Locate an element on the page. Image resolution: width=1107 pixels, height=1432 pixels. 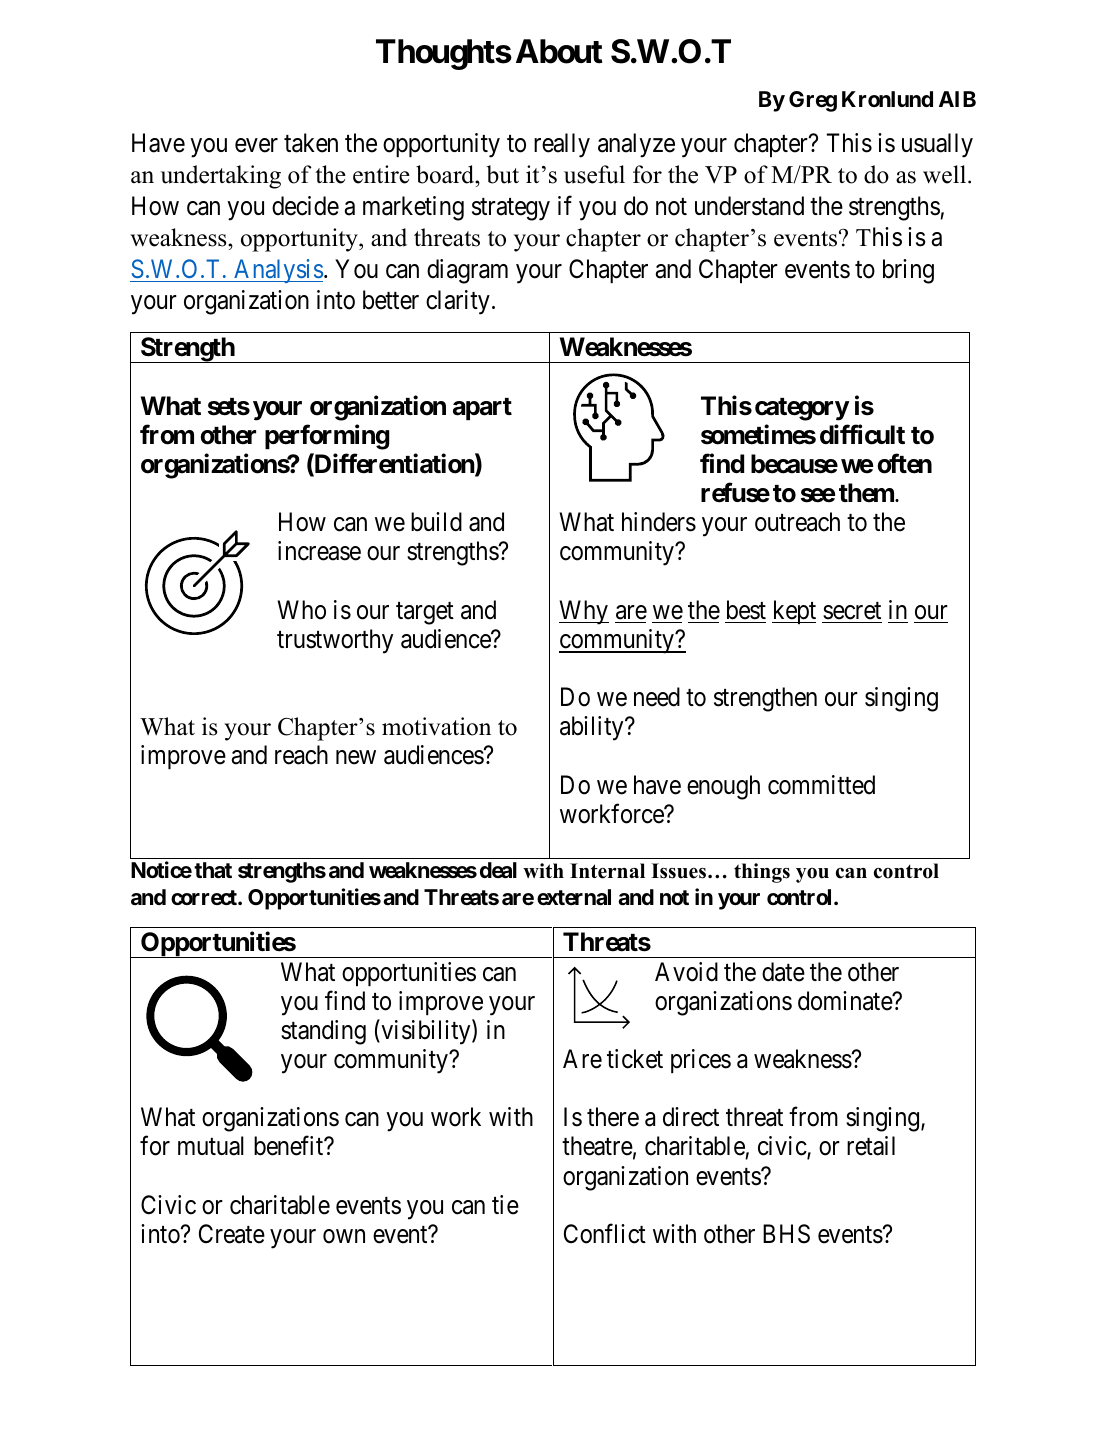
Greg is located at coordinates (813, 101).
